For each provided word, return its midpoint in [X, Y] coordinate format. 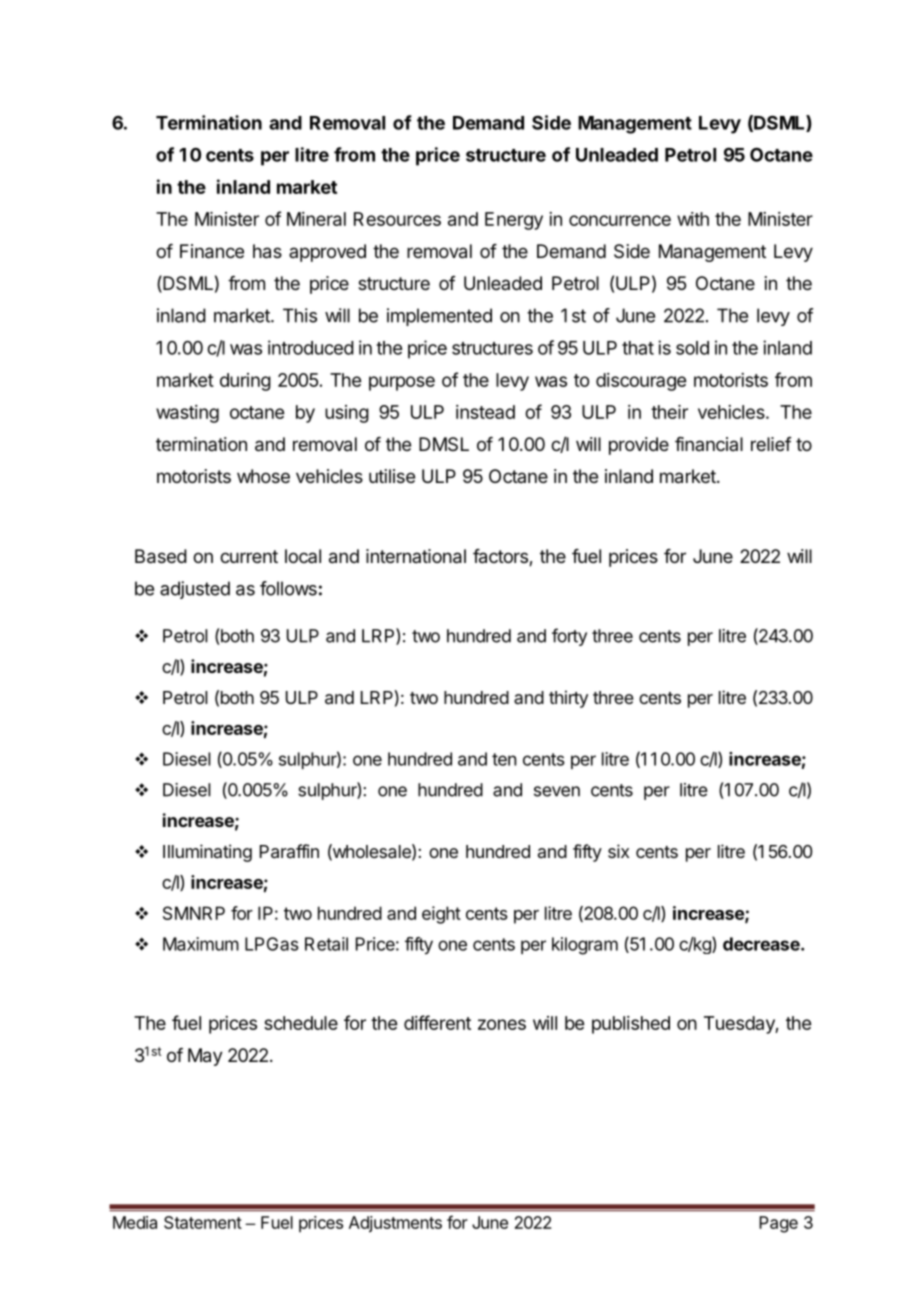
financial [709, 444]
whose [263, 476]
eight [441, 915]
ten [504, 759]
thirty [568, 699]
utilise [392, 476]
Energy [514, 221]
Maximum [201, 944]
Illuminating [207, 853]
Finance [212, 251]
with [693, 219]
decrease [762, 944]
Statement [203, 1222]
